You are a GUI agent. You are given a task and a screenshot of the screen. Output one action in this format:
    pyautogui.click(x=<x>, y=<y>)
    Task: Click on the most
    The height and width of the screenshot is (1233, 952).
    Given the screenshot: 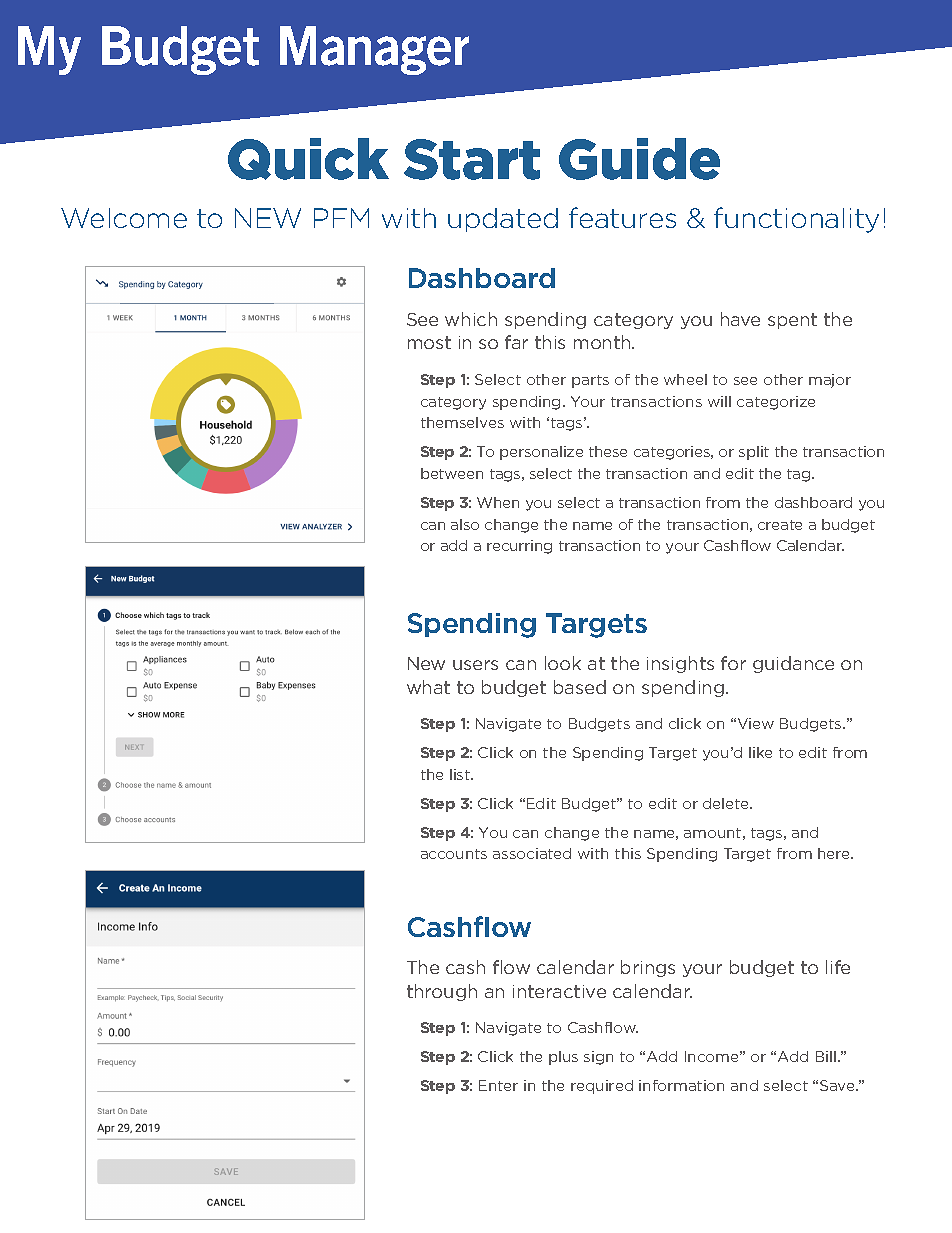 What is the action you would take?
    pyautogui.click(x=429, y=342)
